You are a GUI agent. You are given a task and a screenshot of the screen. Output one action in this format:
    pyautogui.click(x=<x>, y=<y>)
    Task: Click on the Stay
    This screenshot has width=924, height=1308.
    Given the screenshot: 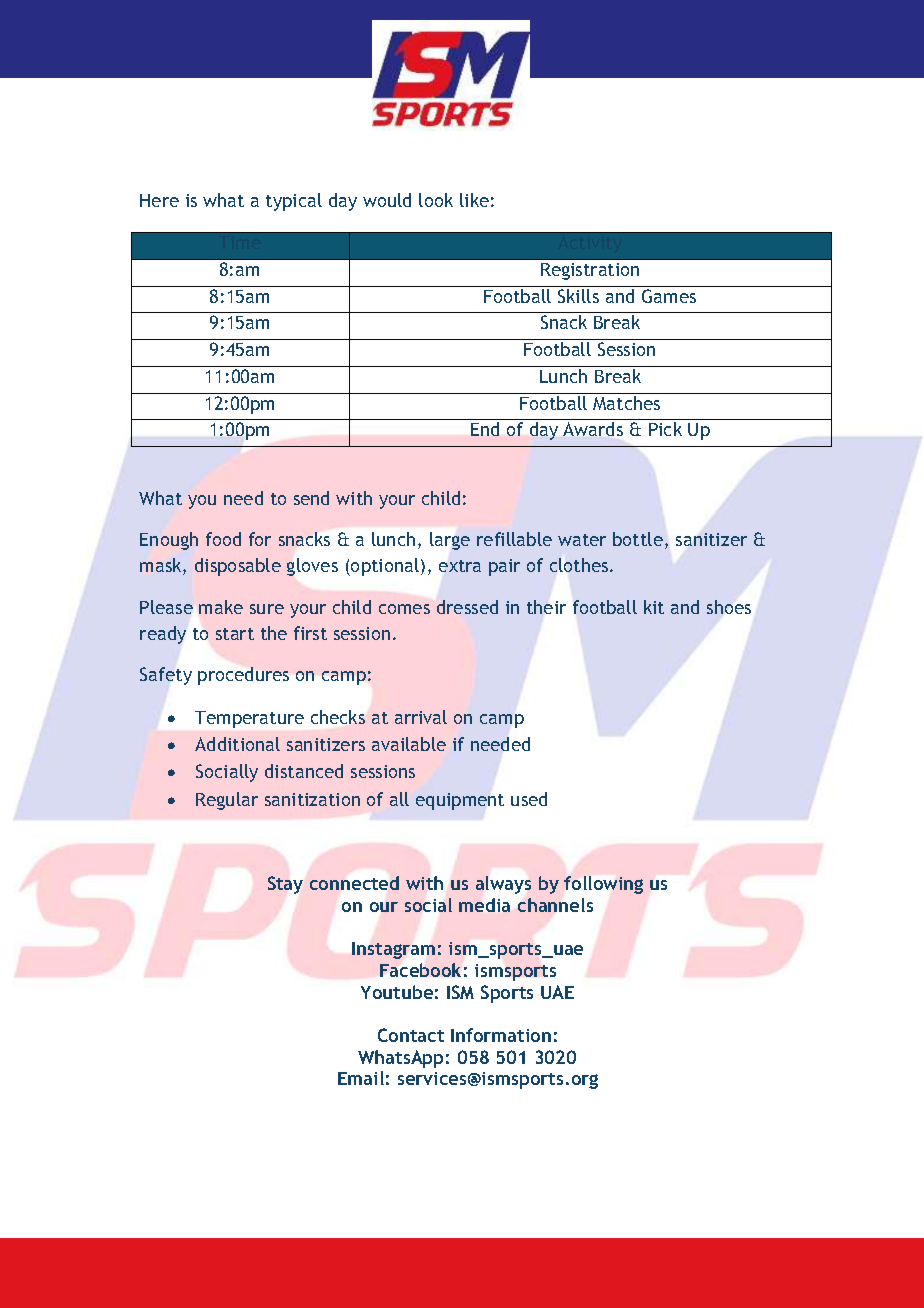 What is the action you would take?
    pyautogui.click(x=285, y=885)
